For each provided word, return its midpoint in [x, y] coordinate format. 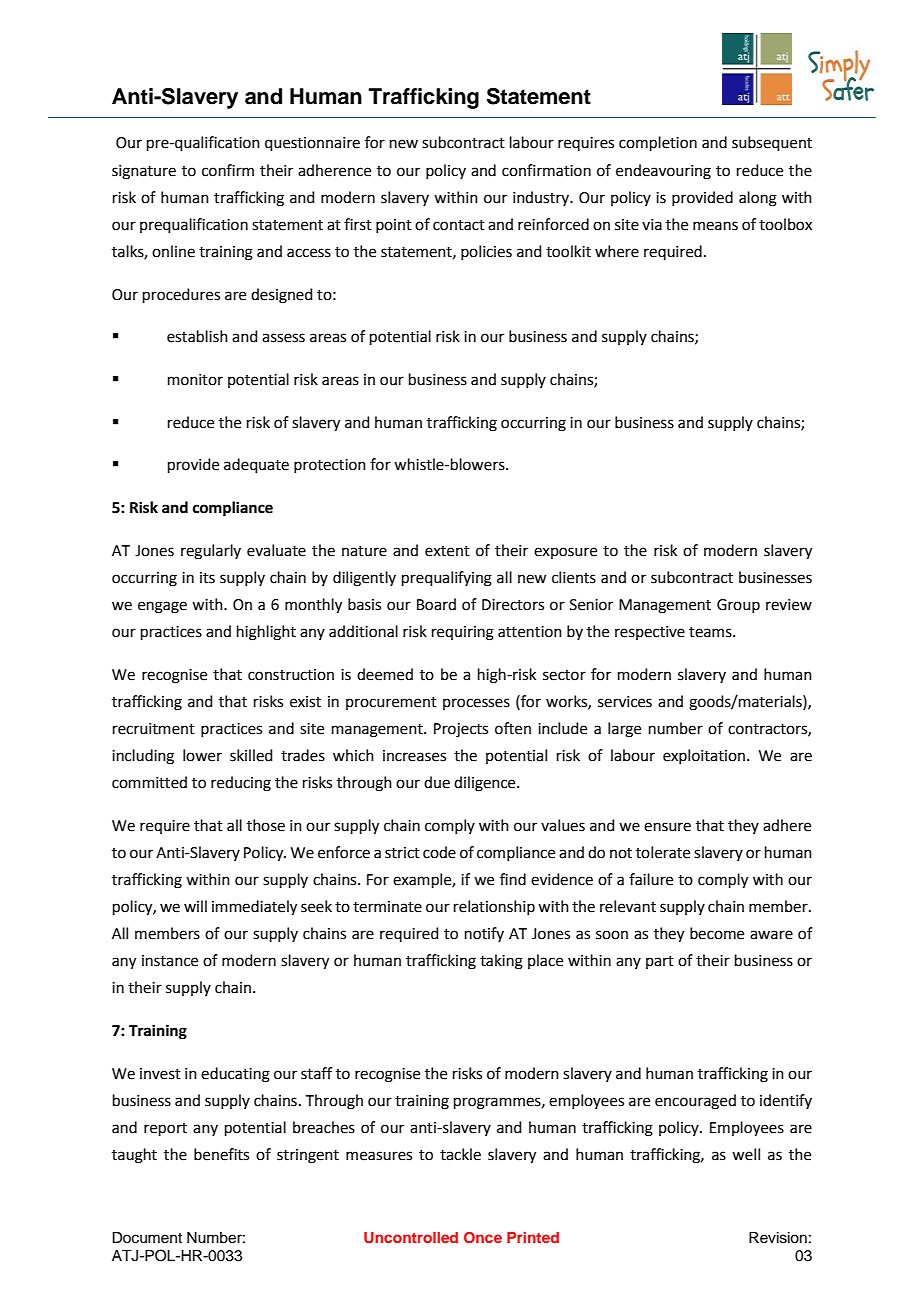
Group [738, 606]
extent [447, 551]
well [746, 1154]
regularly [211, 552]
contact [459, 225]
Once [483, 1238]
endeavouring [663, 172]
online [173, 251]
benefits [221, 1154]
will [195, 906]
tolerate [663, 852]
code [439, 852]
